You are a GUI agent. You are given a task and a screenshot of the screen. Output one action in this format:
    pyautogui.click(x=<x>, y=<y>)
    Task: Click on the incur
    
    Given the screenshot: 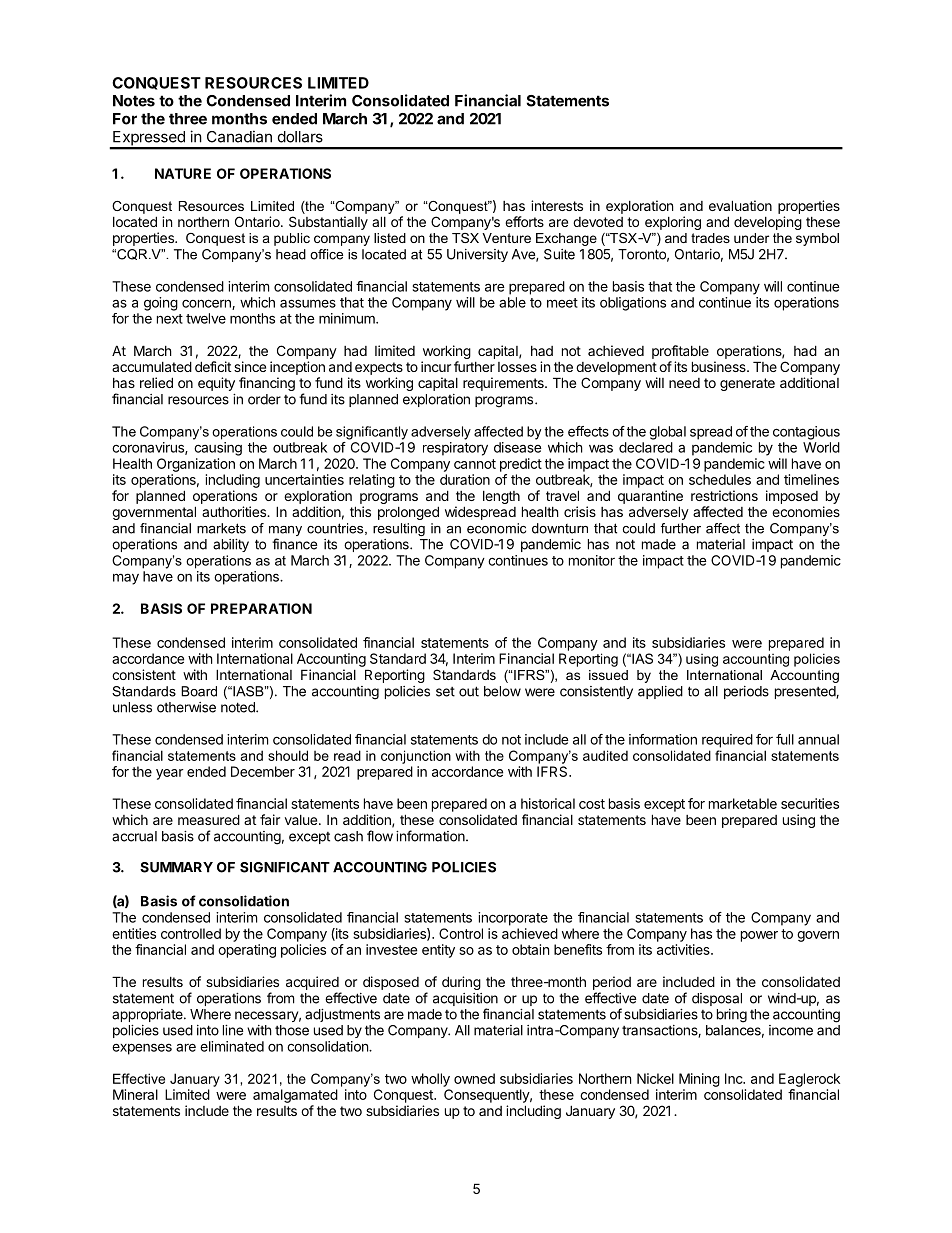 What is the action you would take?
    pyautogui.click(x=436, y=366)
